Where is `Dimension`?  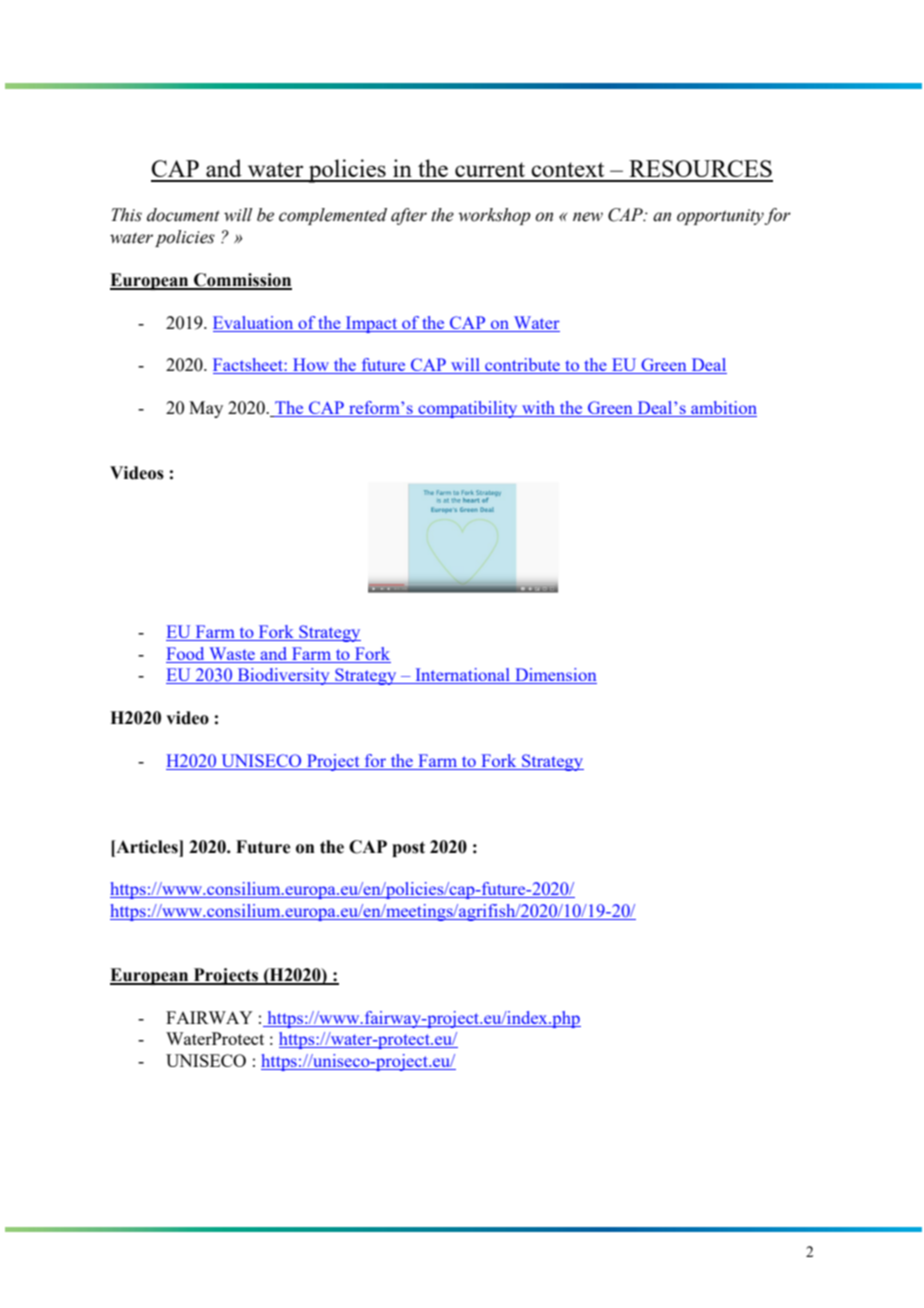
Dimension is located at coordinates (555, 676).
